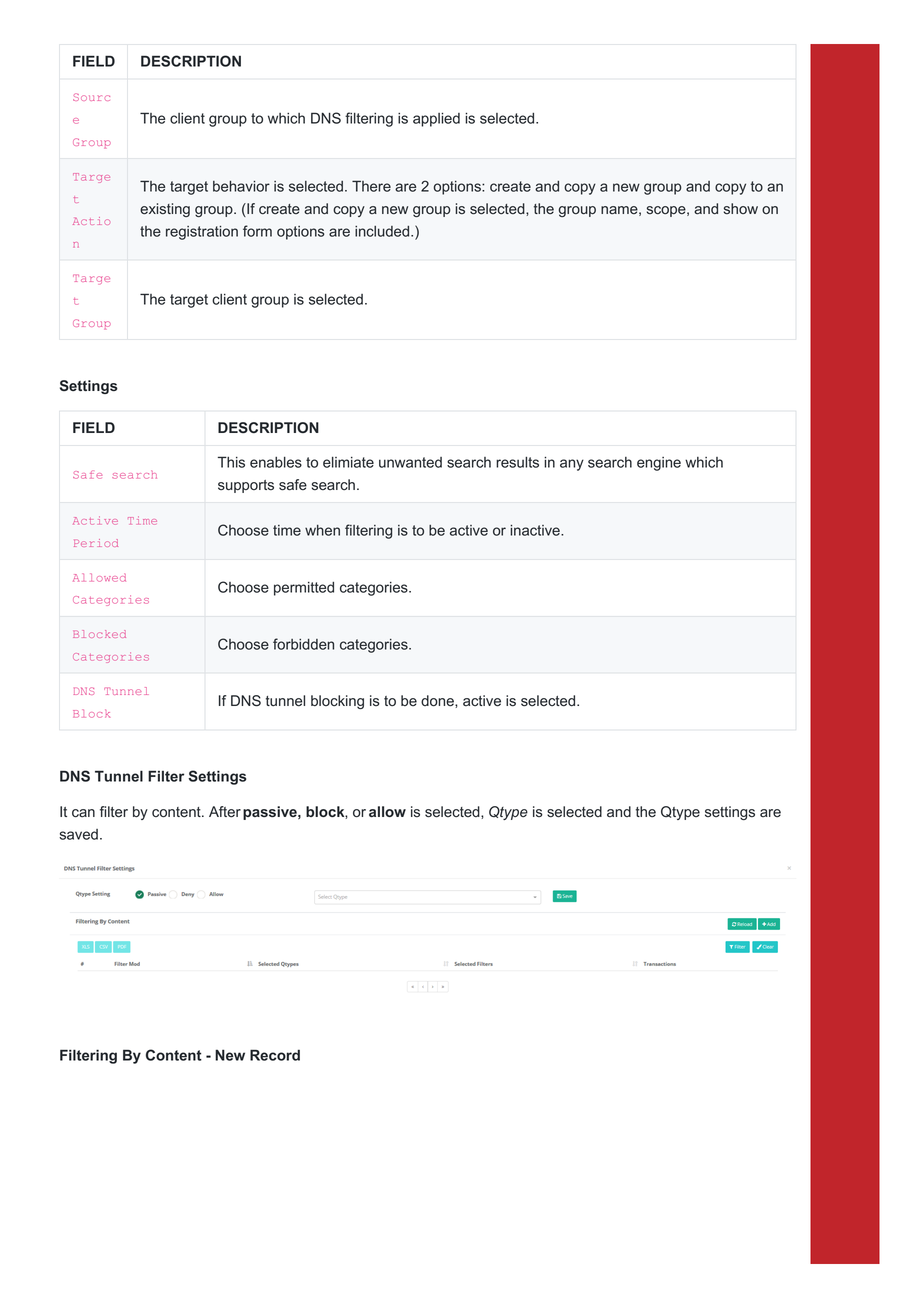  Describe the element at coordinates (225, 812) in the screenshot. I see `After` at that location.
